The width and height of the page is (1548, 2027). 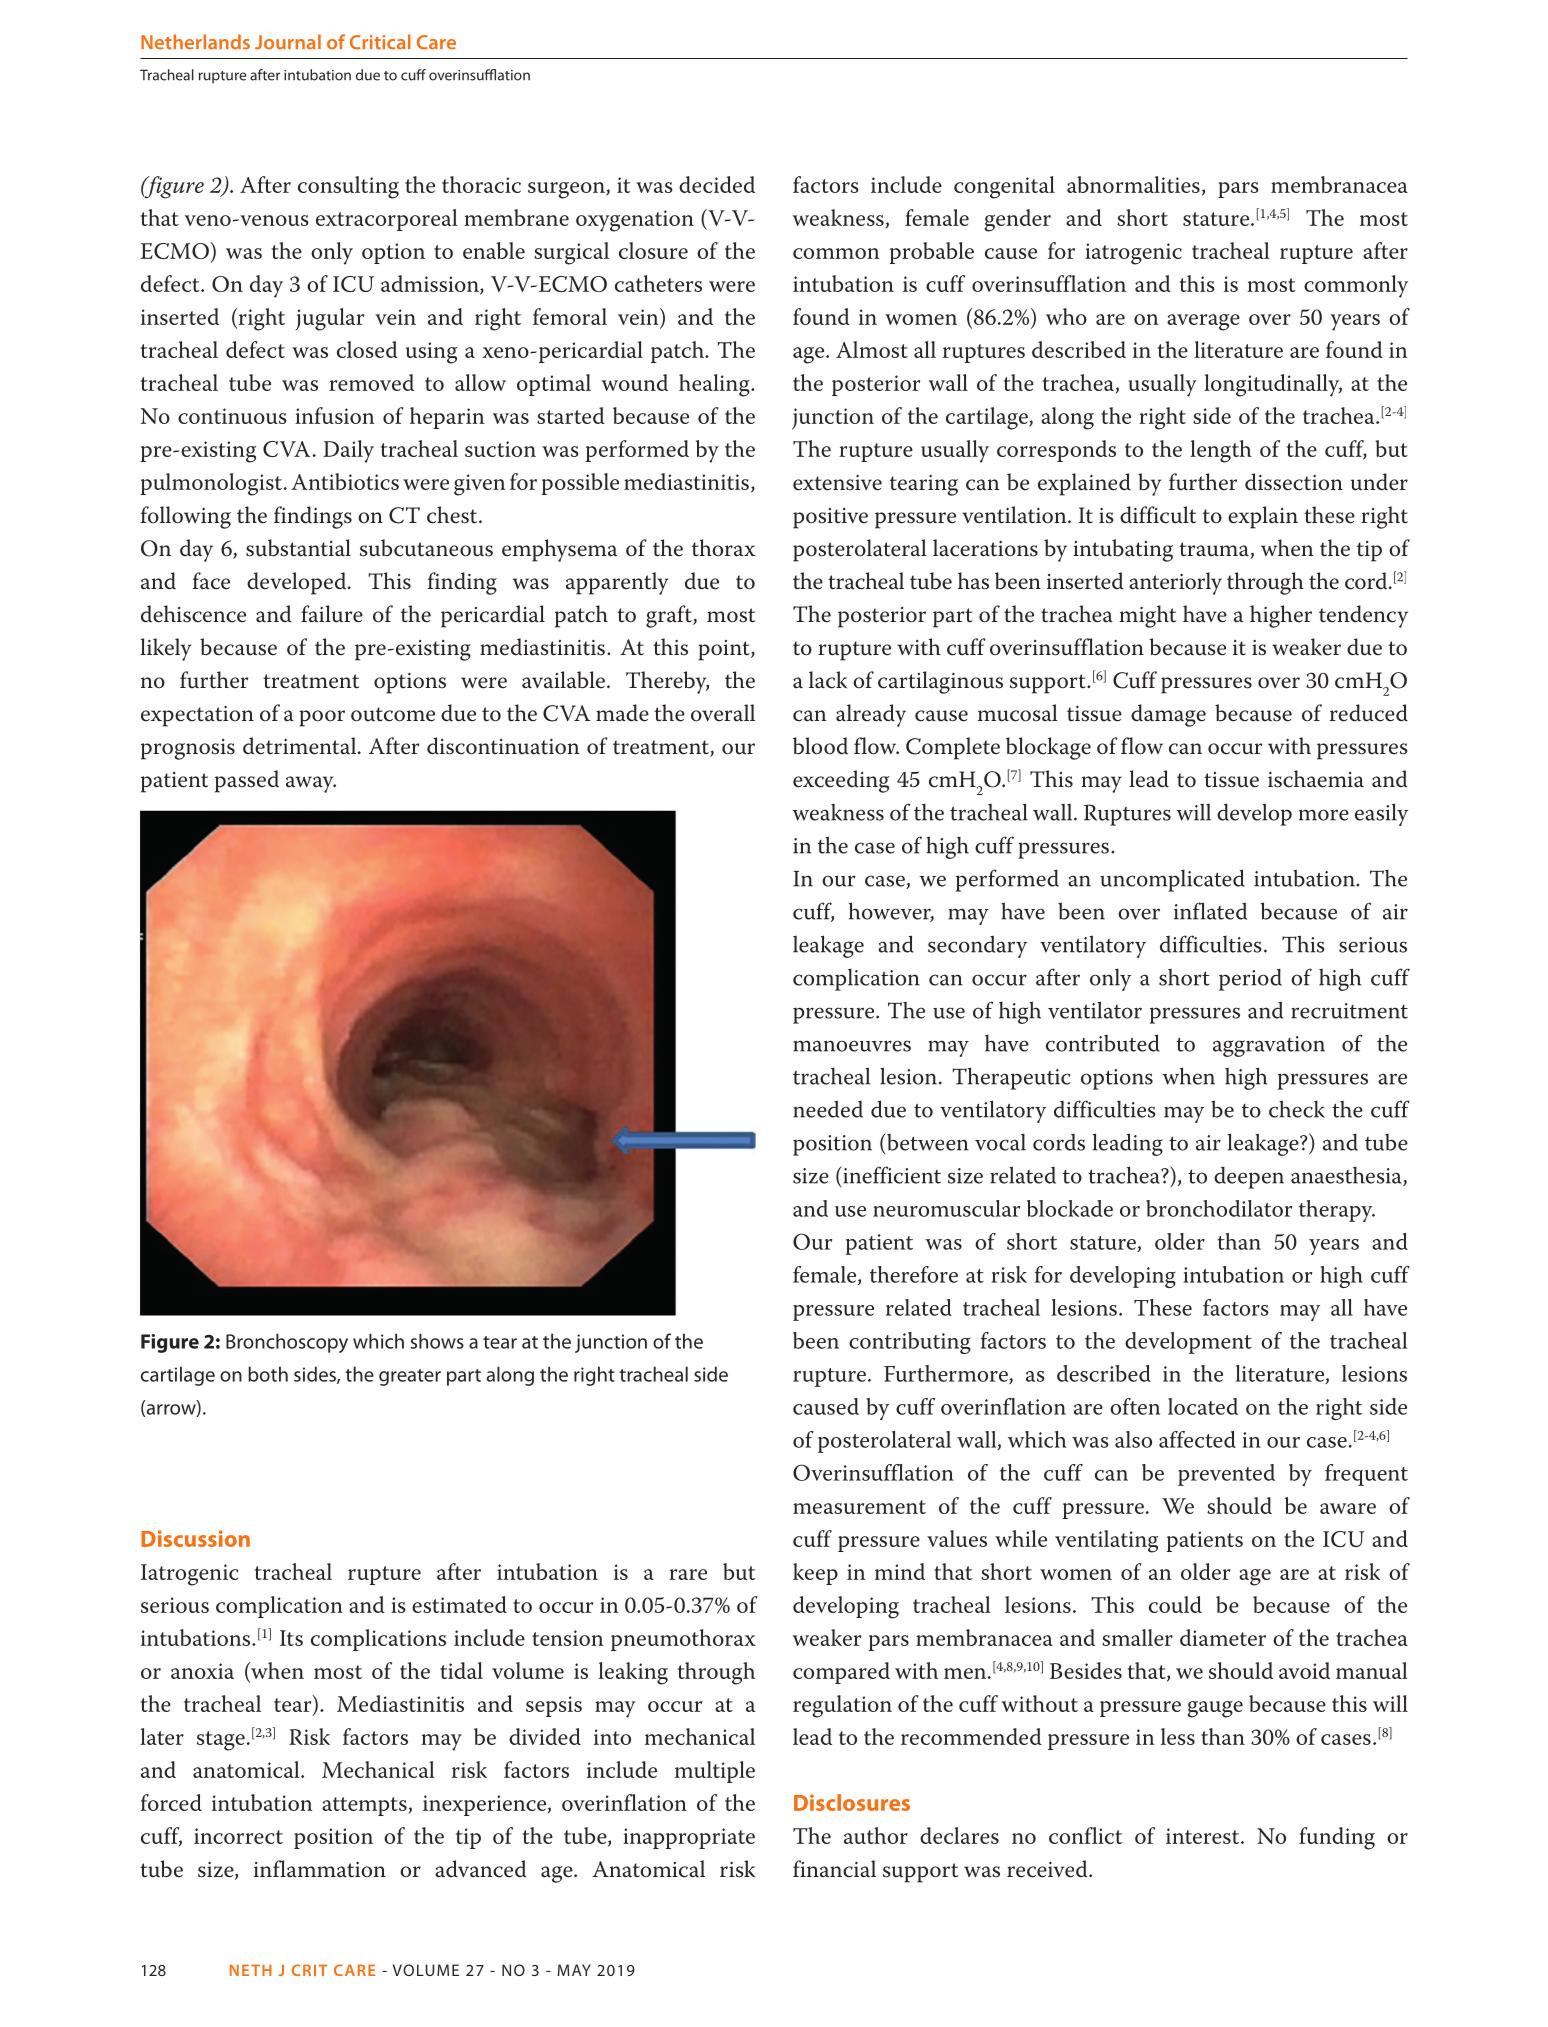 I want to click on Journal, so click(x=288, y=42).
